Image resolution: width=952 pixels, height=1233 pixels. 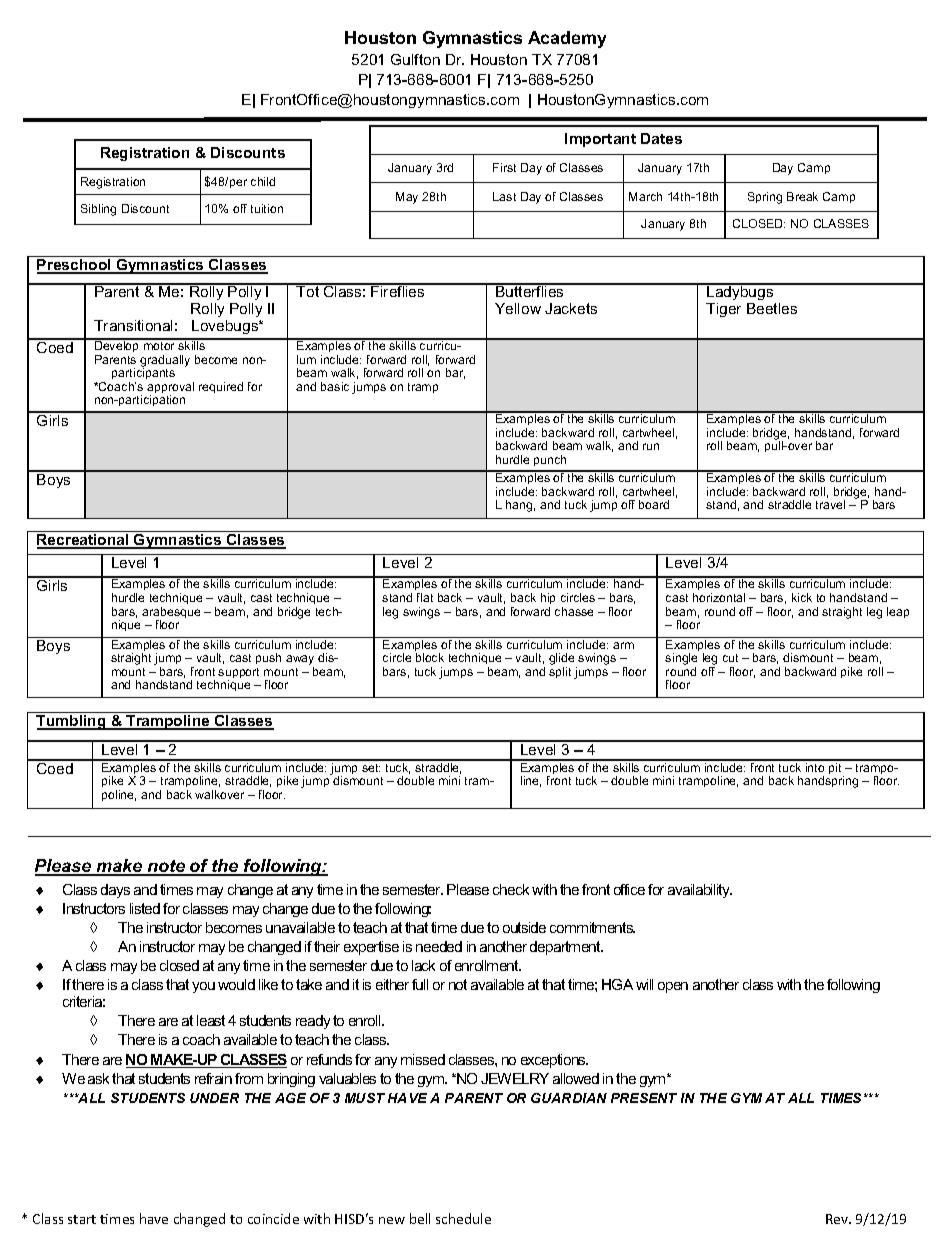 I want to click on schedule, so click(x=463, y=1218).
